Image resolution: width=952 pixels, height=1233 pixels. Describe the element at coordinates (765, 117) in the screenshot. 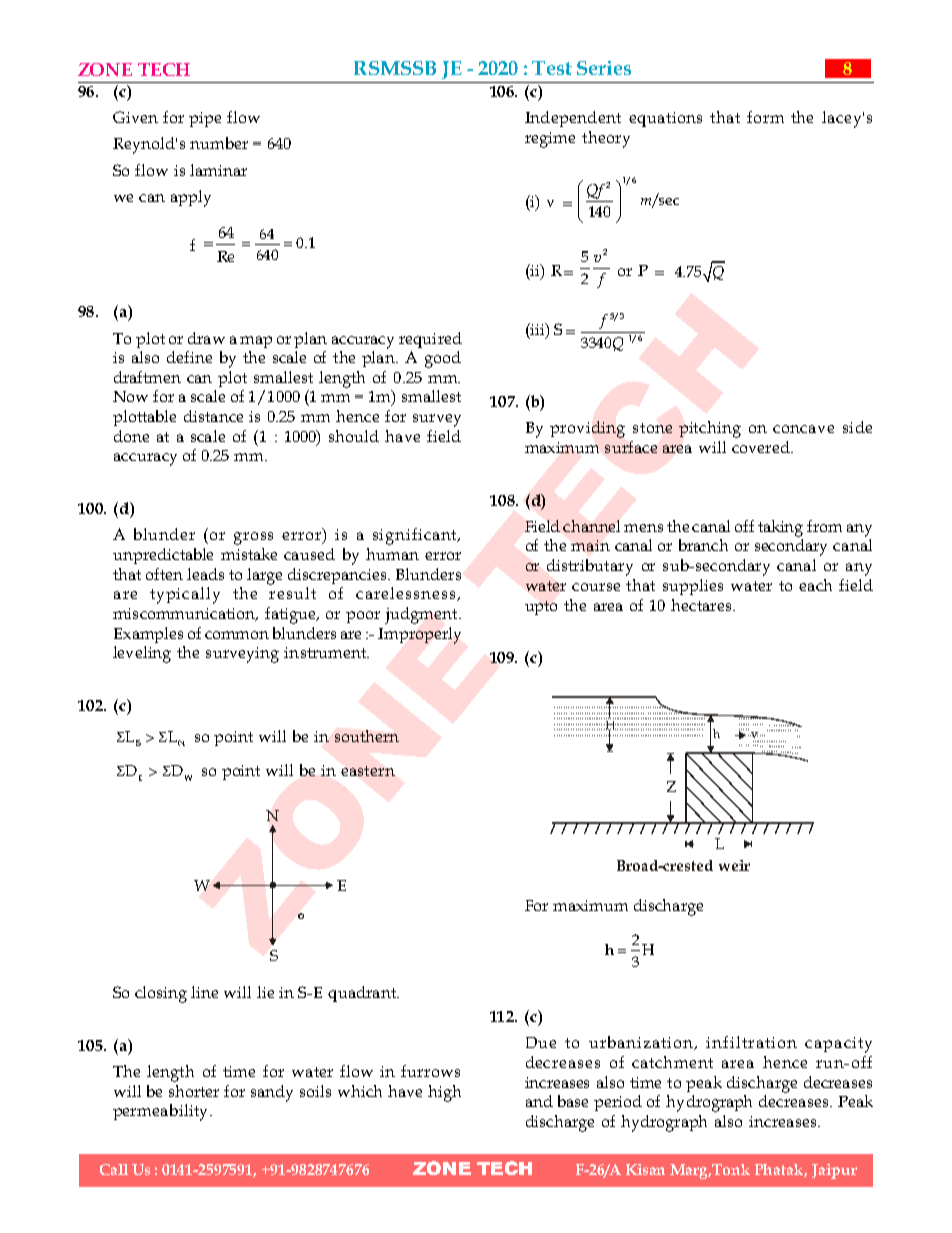

I see `form` at that location.
